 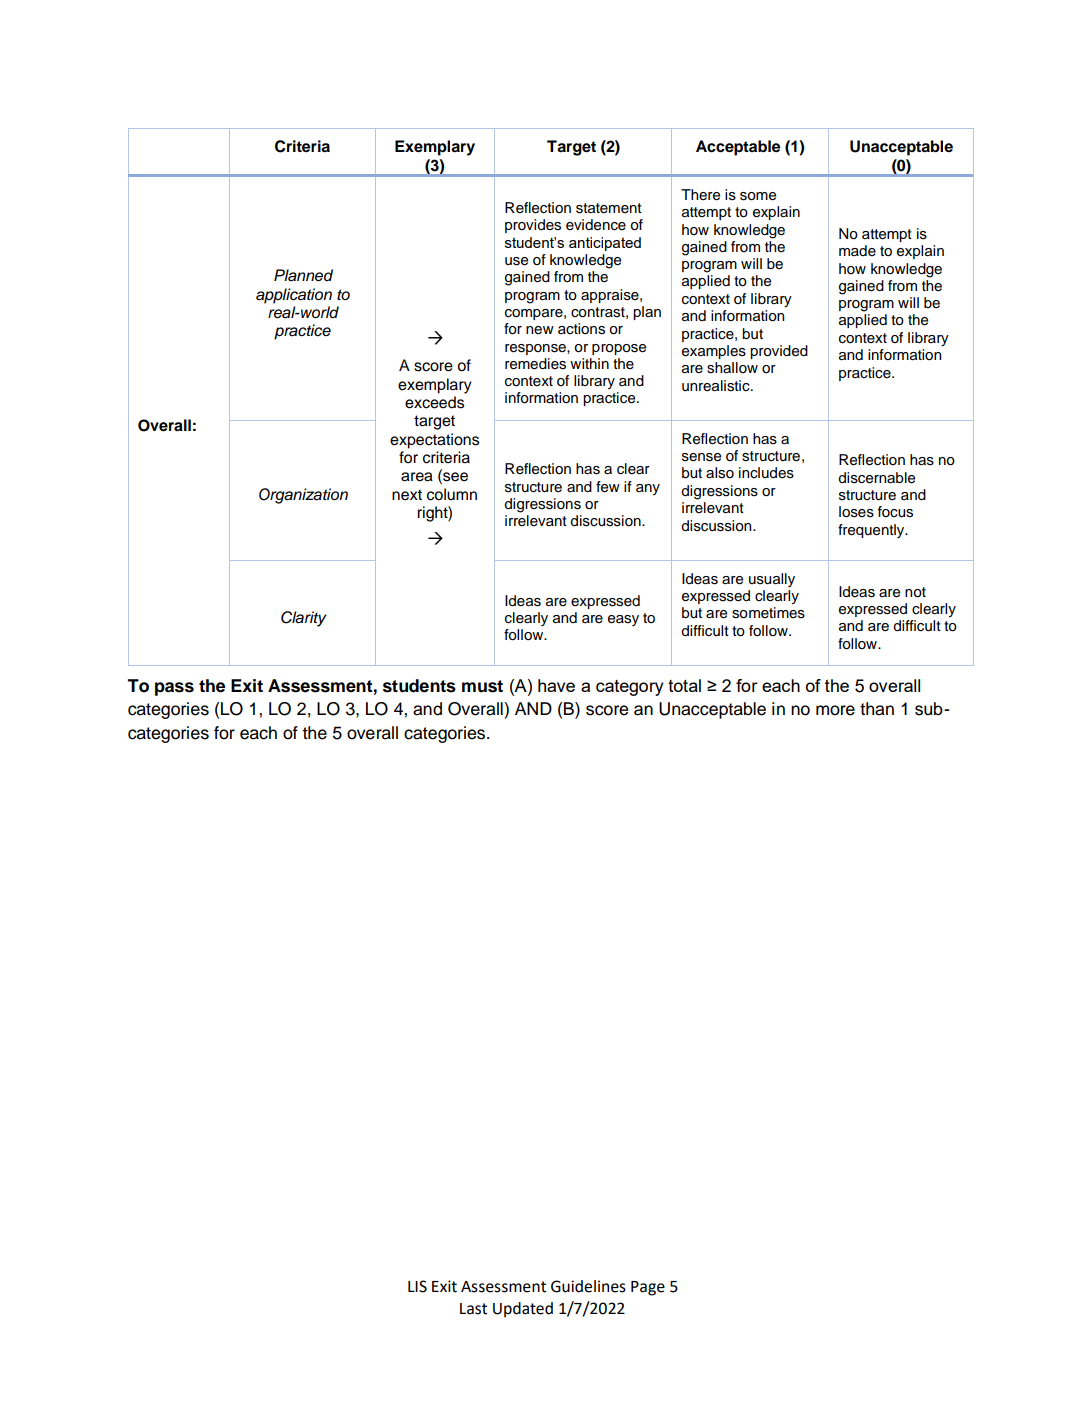 What do you see at coordinates (174, 689) in the document?
I see `pass` at bounding box center [174, 689].
